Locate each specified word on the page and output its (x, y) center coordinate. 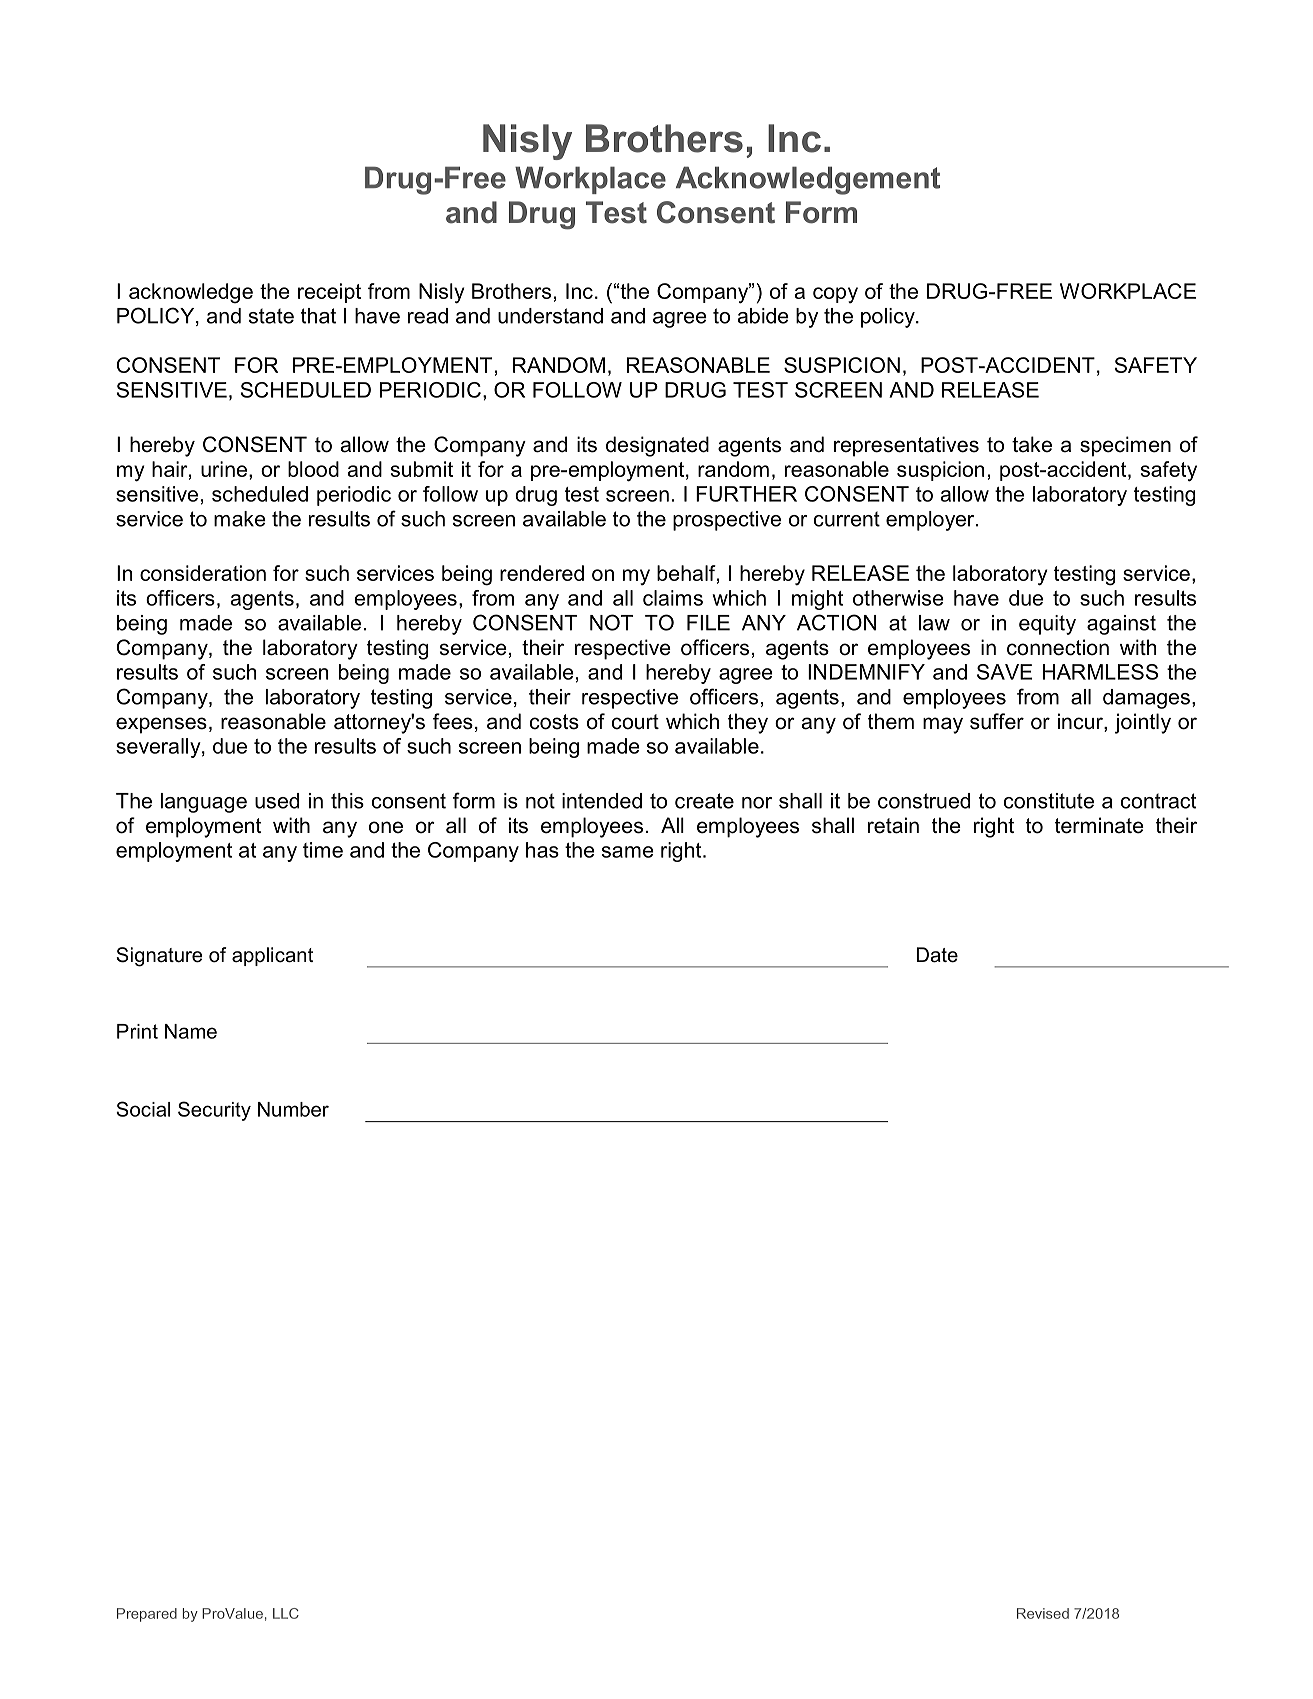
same (628, 852)
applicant (272, 956)
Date (937, 955)
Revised (1043, 1613)
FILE (708, 623)
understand (550, 316)
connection (1058, 647)
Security (214, 1111)
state (271, 316)
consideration (203, 573)
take (1032, 444)
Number (293, 1109)
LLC (286, 1613)
